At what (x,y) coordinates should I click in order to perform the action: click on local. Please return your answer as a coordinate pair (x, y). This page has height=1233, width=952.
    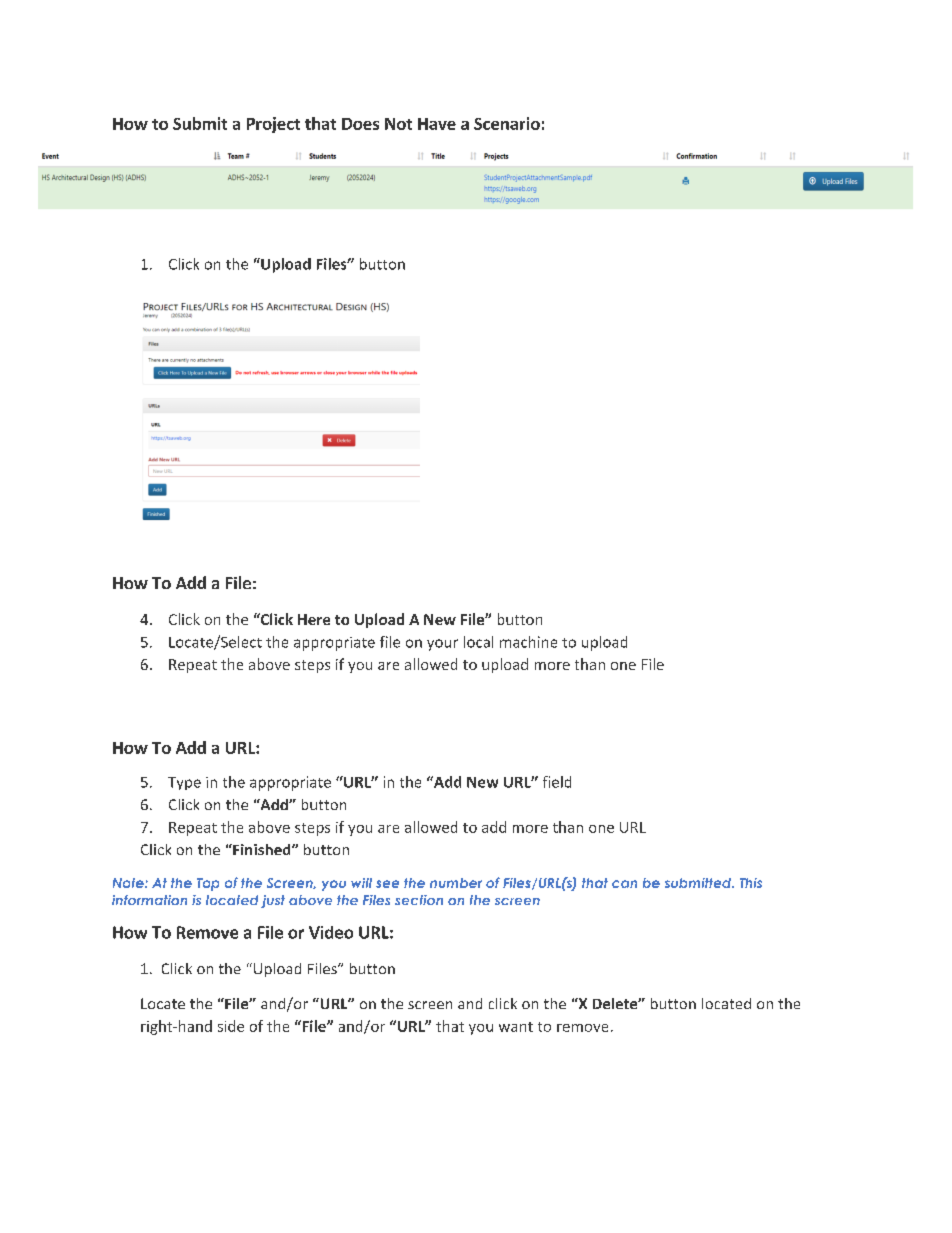
    Looking at the image, I should click on (478, 642).
